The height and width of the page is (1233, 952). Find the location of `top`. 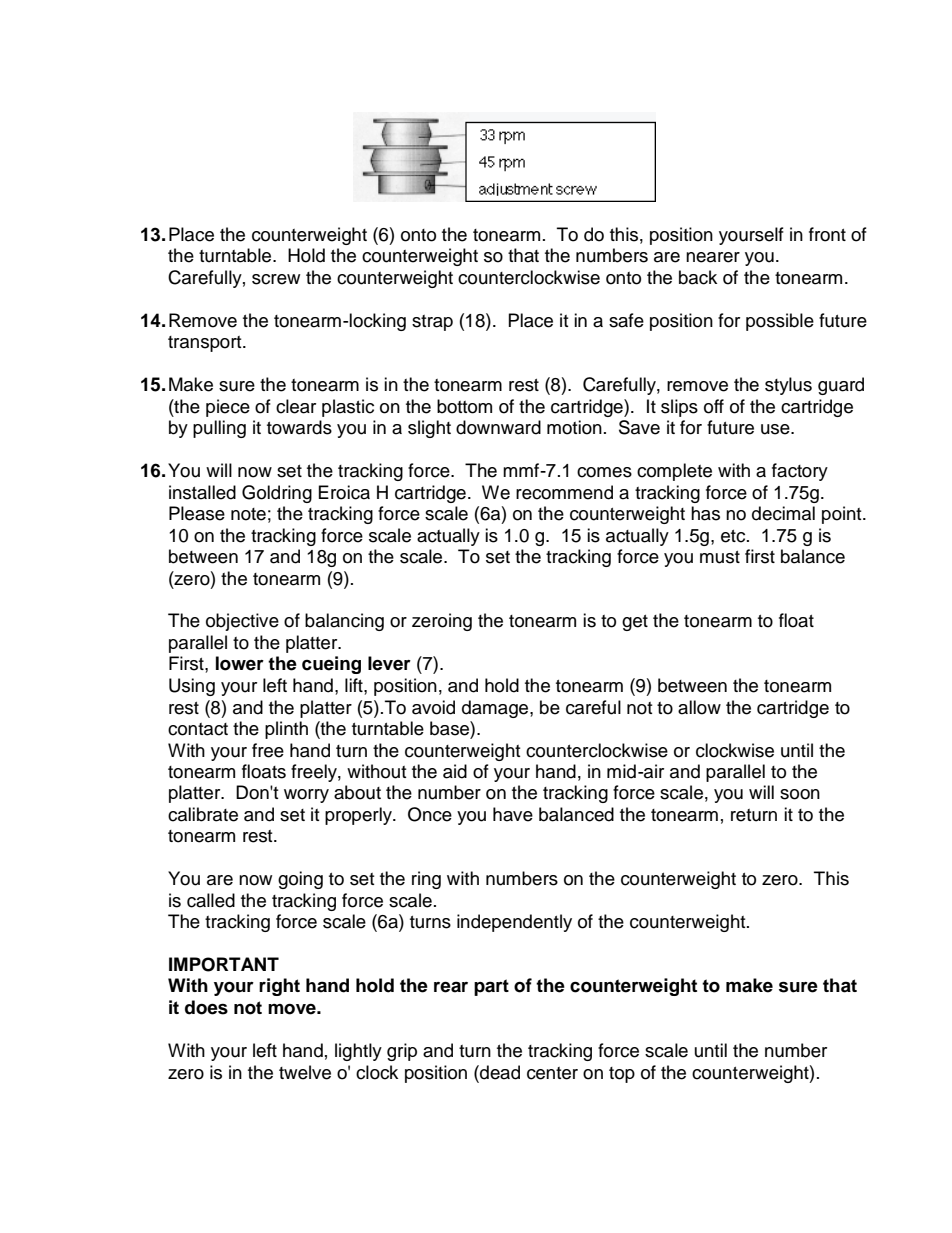

top is located at coordinates (622, 1075).
